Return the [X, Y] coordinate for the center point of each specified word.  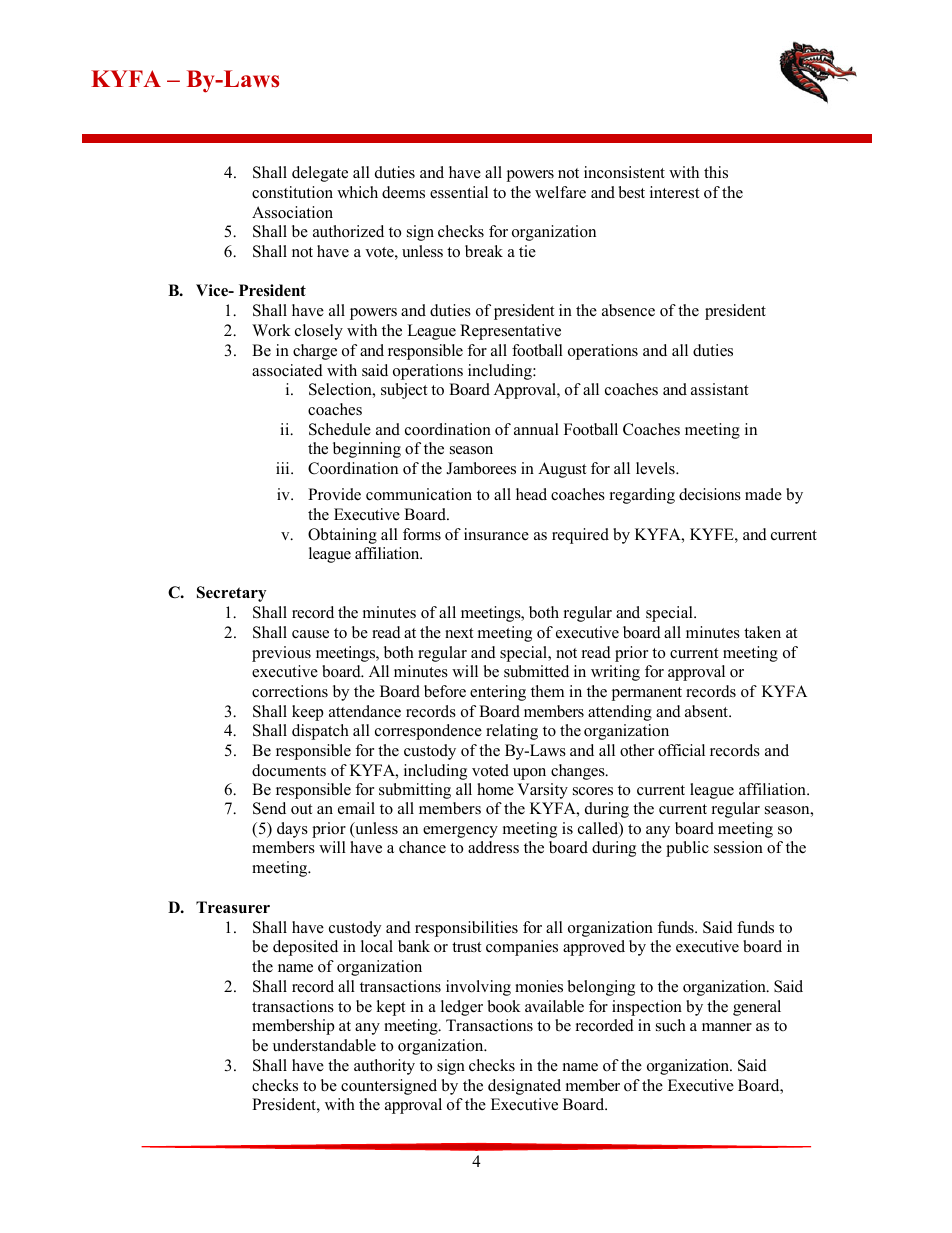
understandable [324, 1045]
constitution [292, 192]
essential [459, 192]
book [504, 1006]
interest [674, 192]
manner [727, 1027]
